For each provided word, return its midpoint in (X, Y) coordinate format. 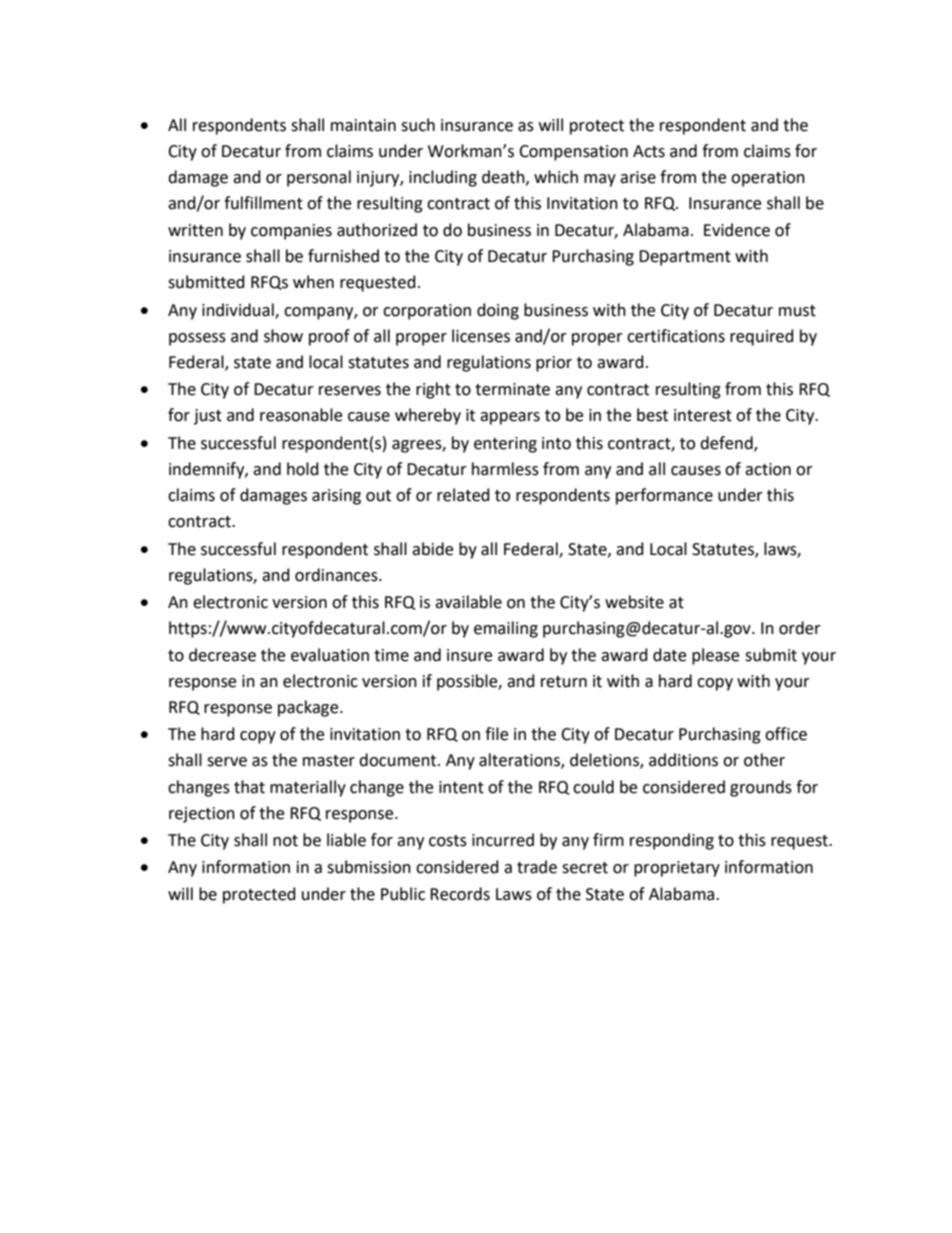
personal (319, 178)
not (285, 841)
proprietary (677, 869)
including (443, 178)
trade (537, 867)
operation (768, 179)
